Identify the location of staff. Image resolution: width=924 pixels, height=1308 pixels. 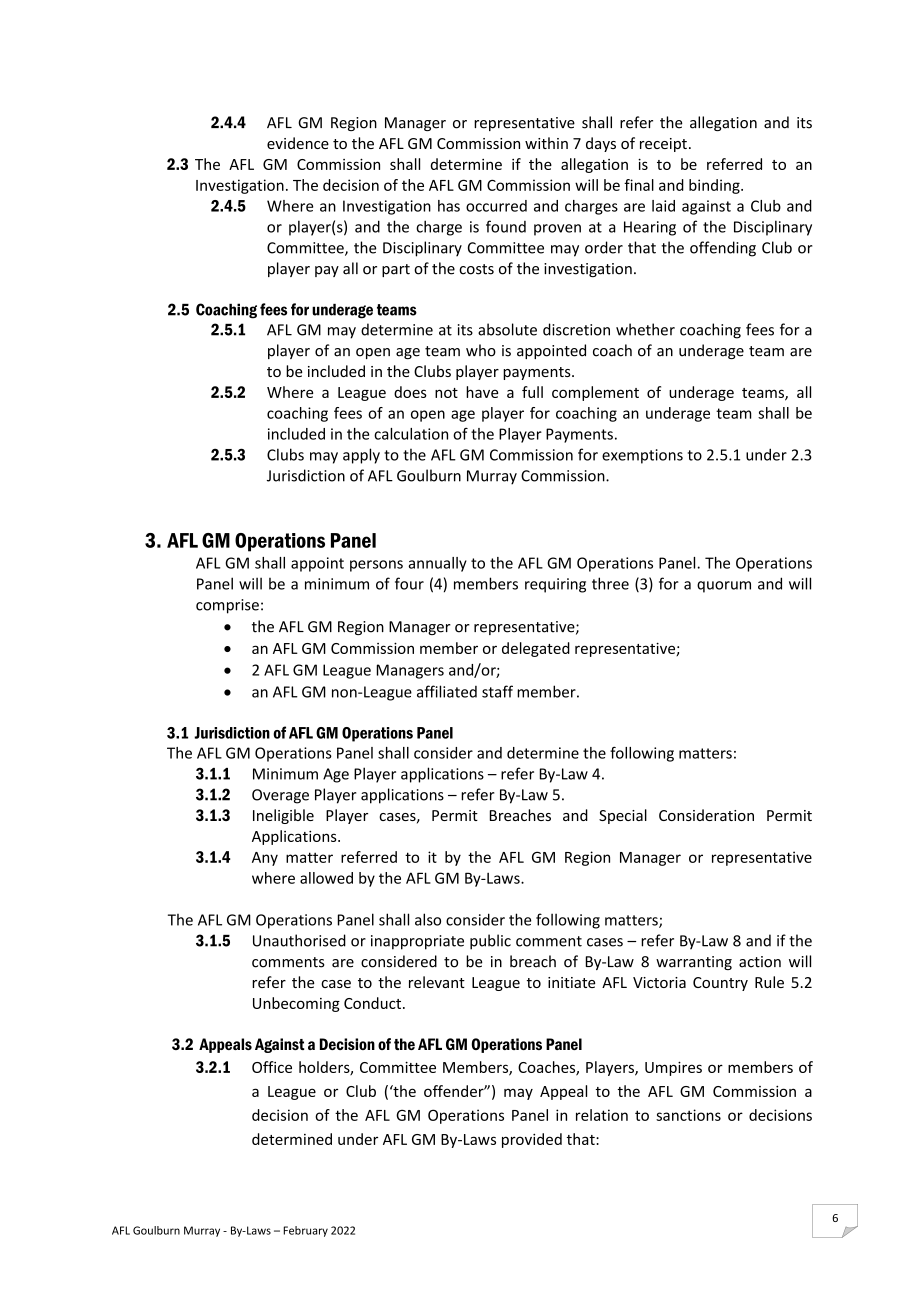
(497, 691).
